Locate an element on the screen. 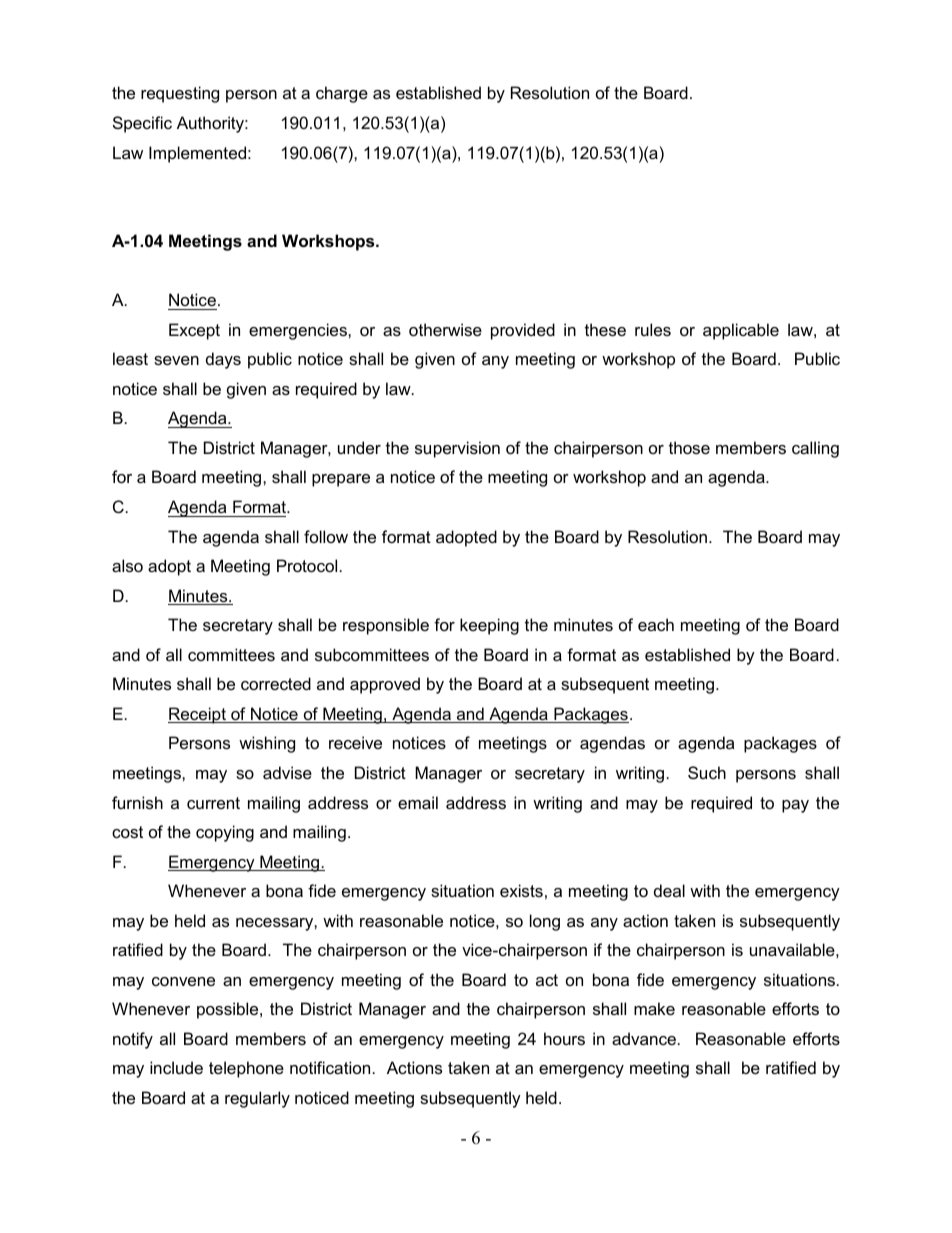 The height and width of the screenshot is (1233, 952). requesting is located at coordinates (180, 94).
